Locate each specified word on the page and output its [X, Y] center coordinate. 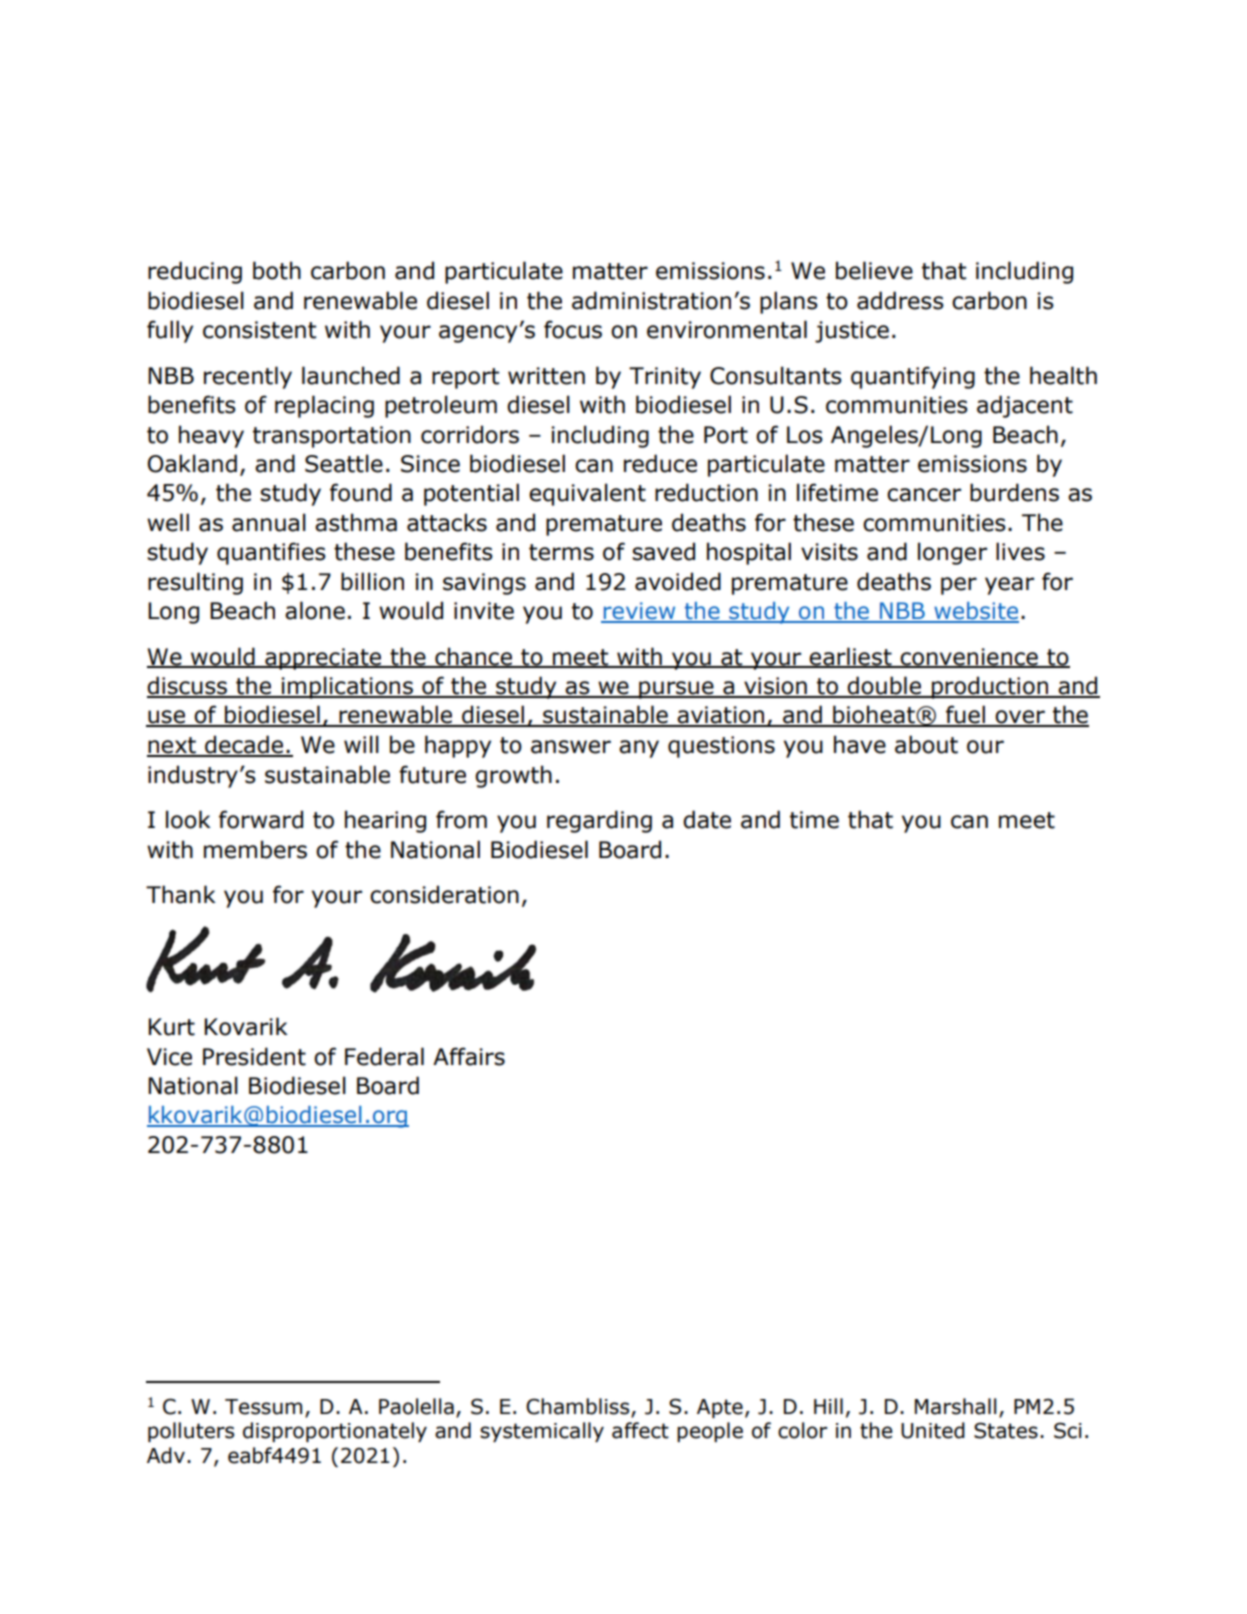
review [639, 612]
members [255, 849]
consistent [259, 330]
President [254, 1056]
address [900, 300]
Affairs [469, 1056]
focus [573, 329]
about [926, 744]
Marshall [955, 1406]
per [959, 586]
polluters [191, 1432]
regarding [599, 821]
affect [640, 1430]
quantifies [271, 553]
